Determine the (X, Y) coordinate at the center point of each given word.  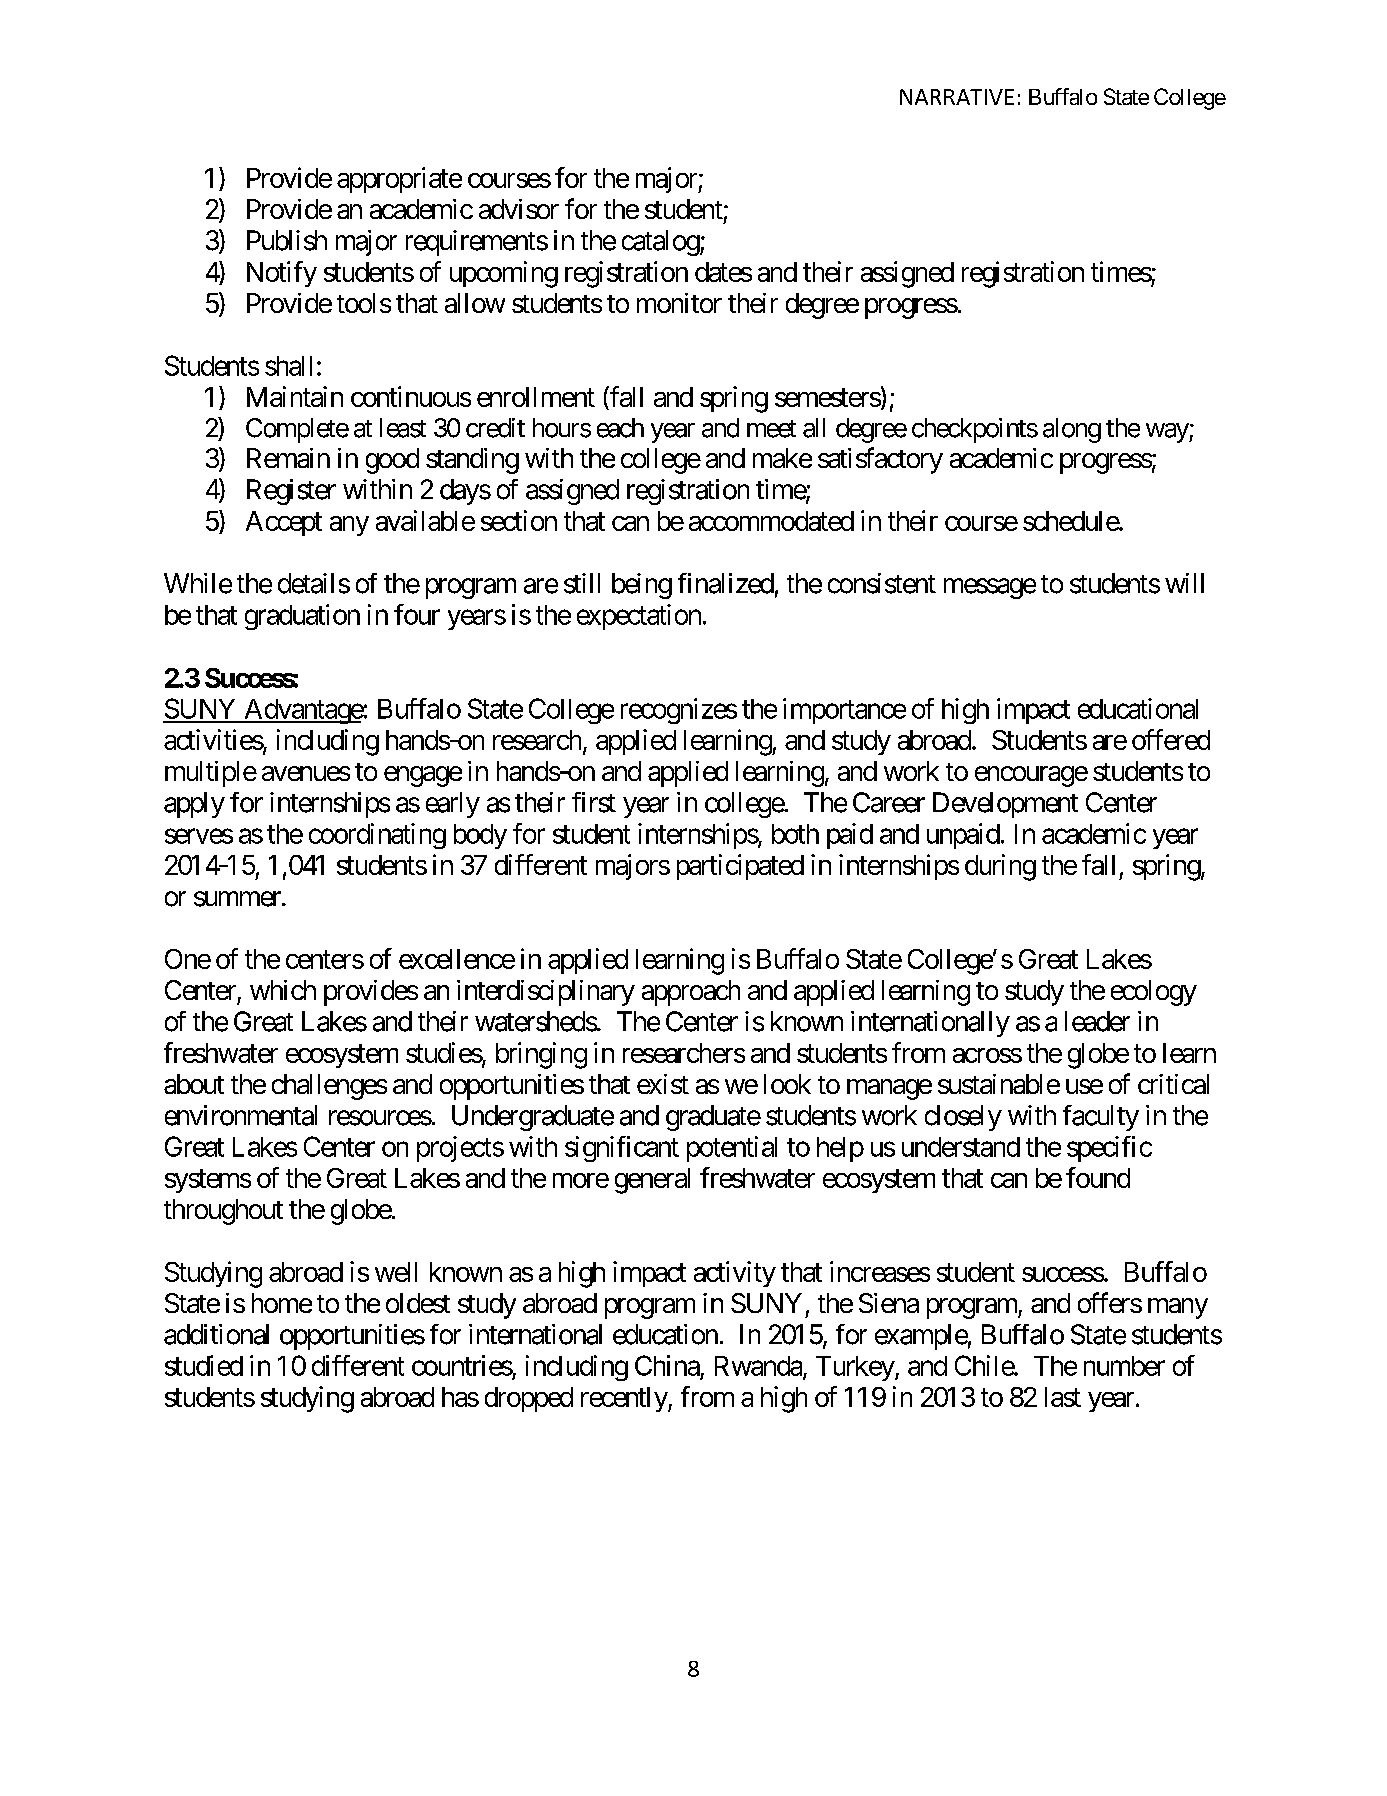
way (1168, 433)
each (620, 428)
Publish (287, 240)
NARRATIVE (957, 97)
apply (194, 805)
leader (1097, 1021)
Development (1005, 805)
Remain (288, 458)
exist (663, 1084)
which (283, 990)
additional (216, 1334)
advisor (519, 209)
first (594, 802)
